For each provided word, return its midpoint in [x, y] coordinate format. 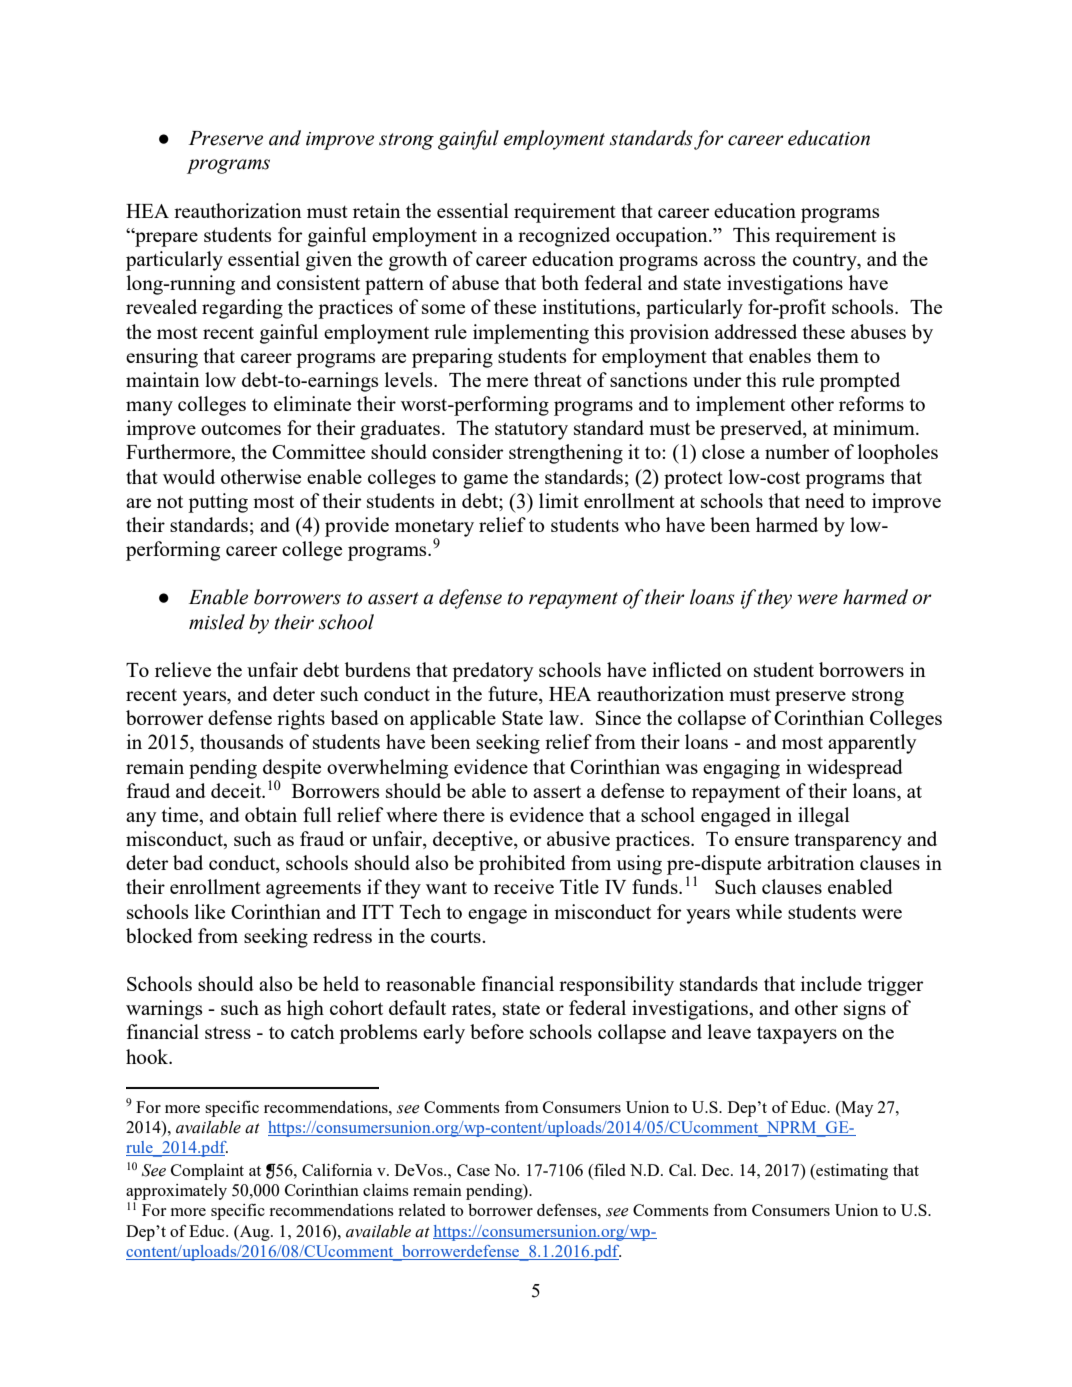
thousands [241, 741]
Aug [255, 1233]
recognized [564, 237]
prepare [165, 239]
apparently [872, 744]
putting [218, 503]
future [514, 695]
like [210, 911]
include [831, 983]
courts [457, 937]
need [825, 500]
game [485, 481]
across [729, 261]
